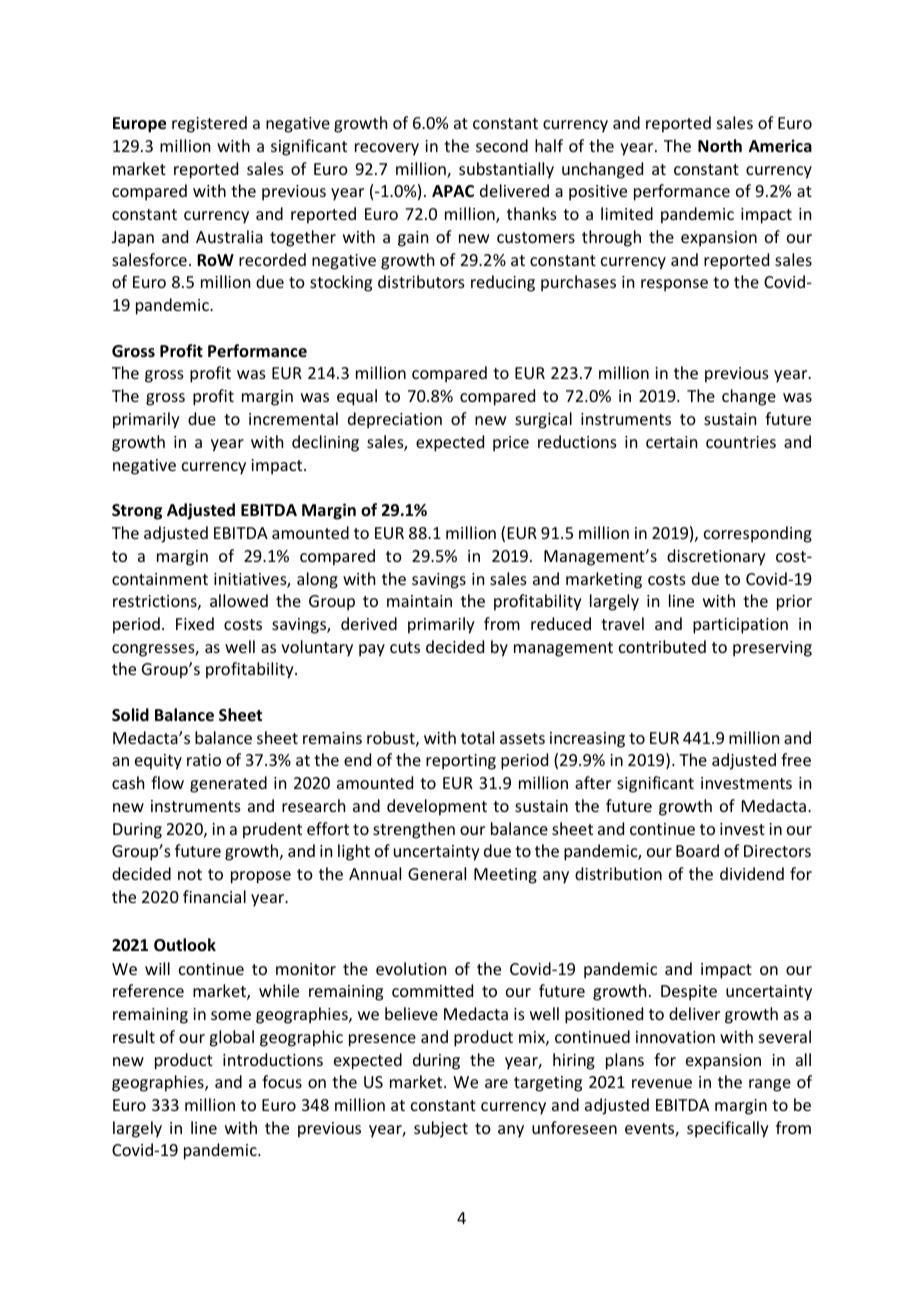  Describe the element at coordinates (502, 145) in the screenshot. I see `second` at that location.
